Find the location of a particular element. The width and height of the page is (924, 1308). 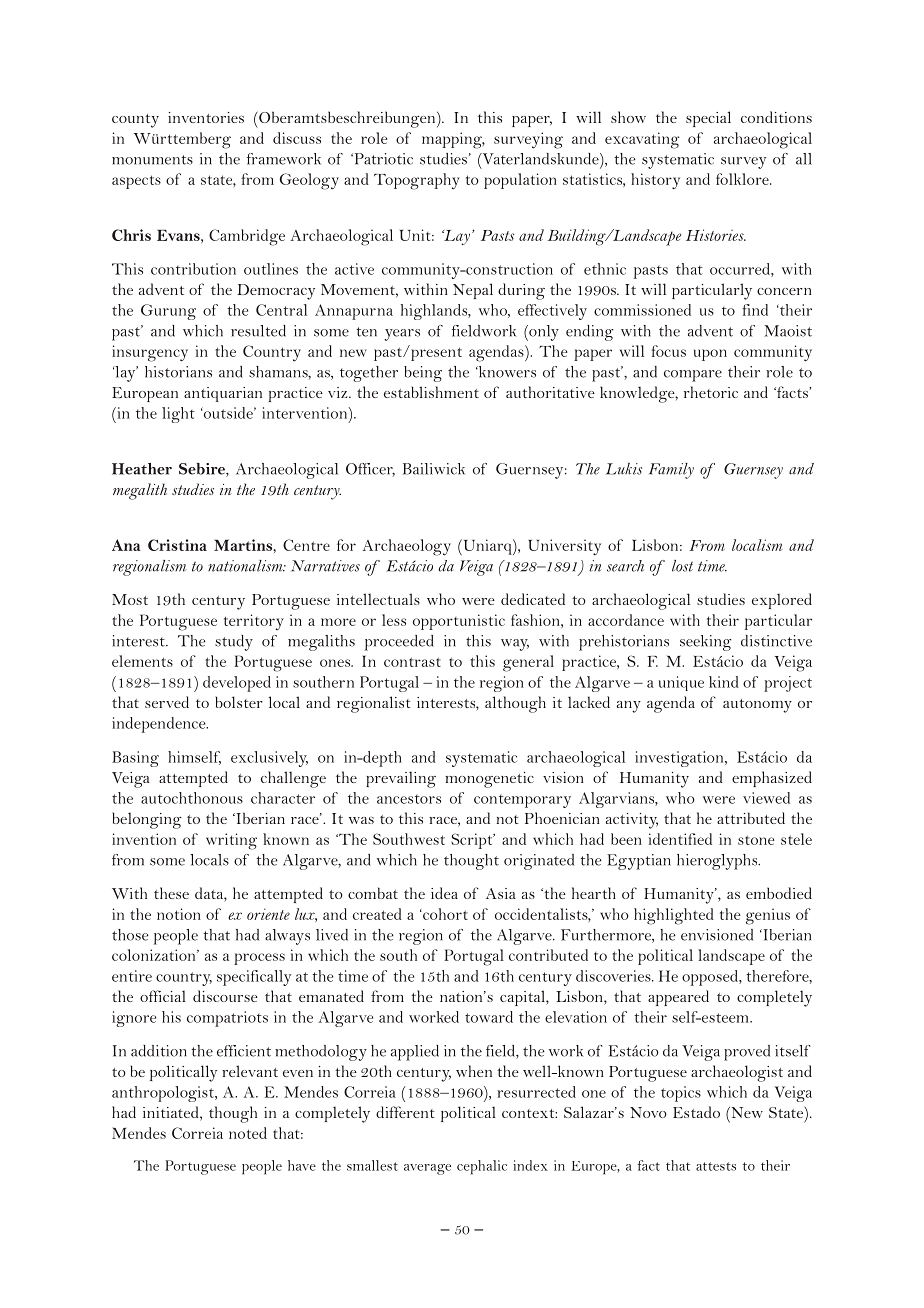

special is located at coordinates (708, 119).
